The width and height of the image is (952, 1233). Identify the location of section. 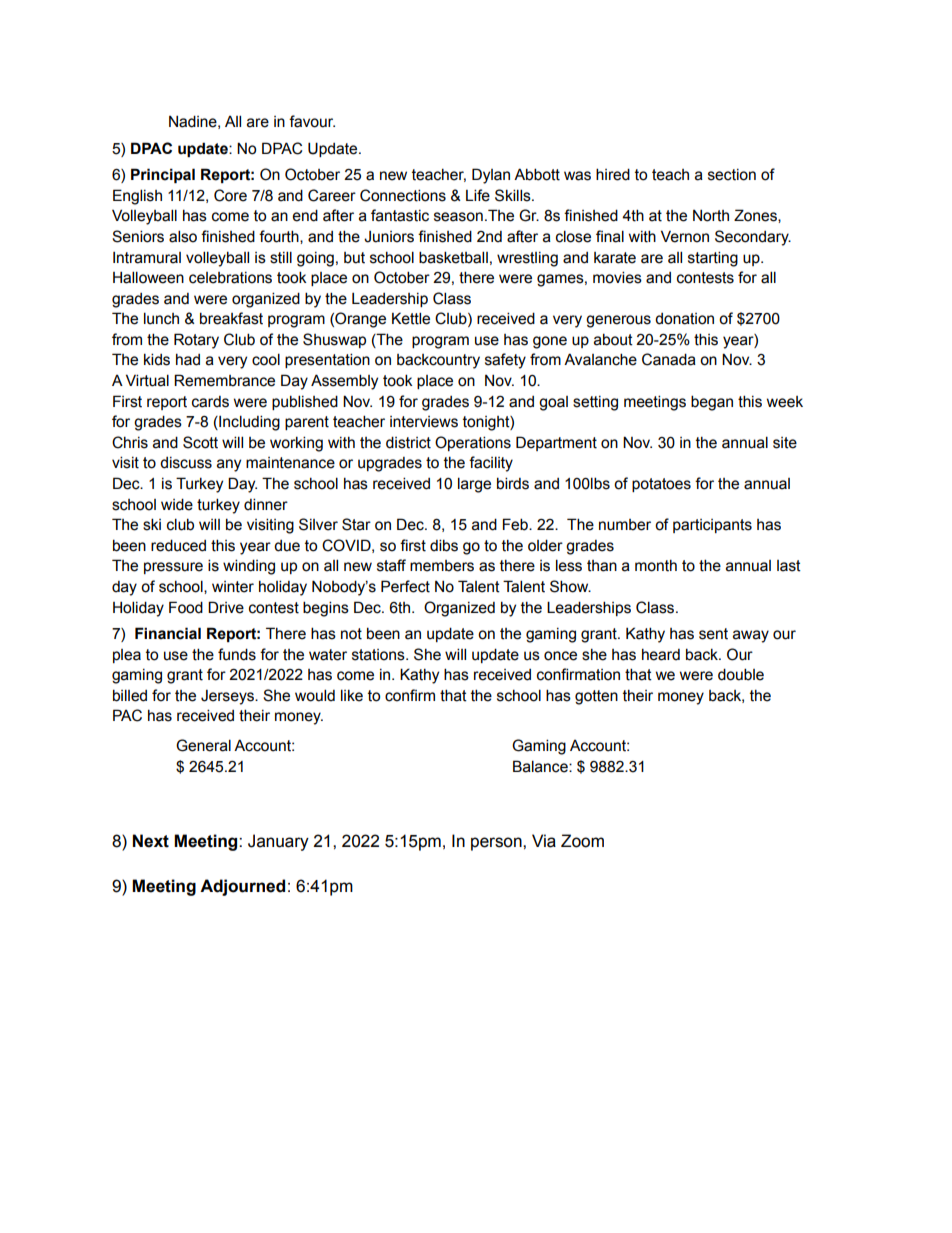
(732, 175).
